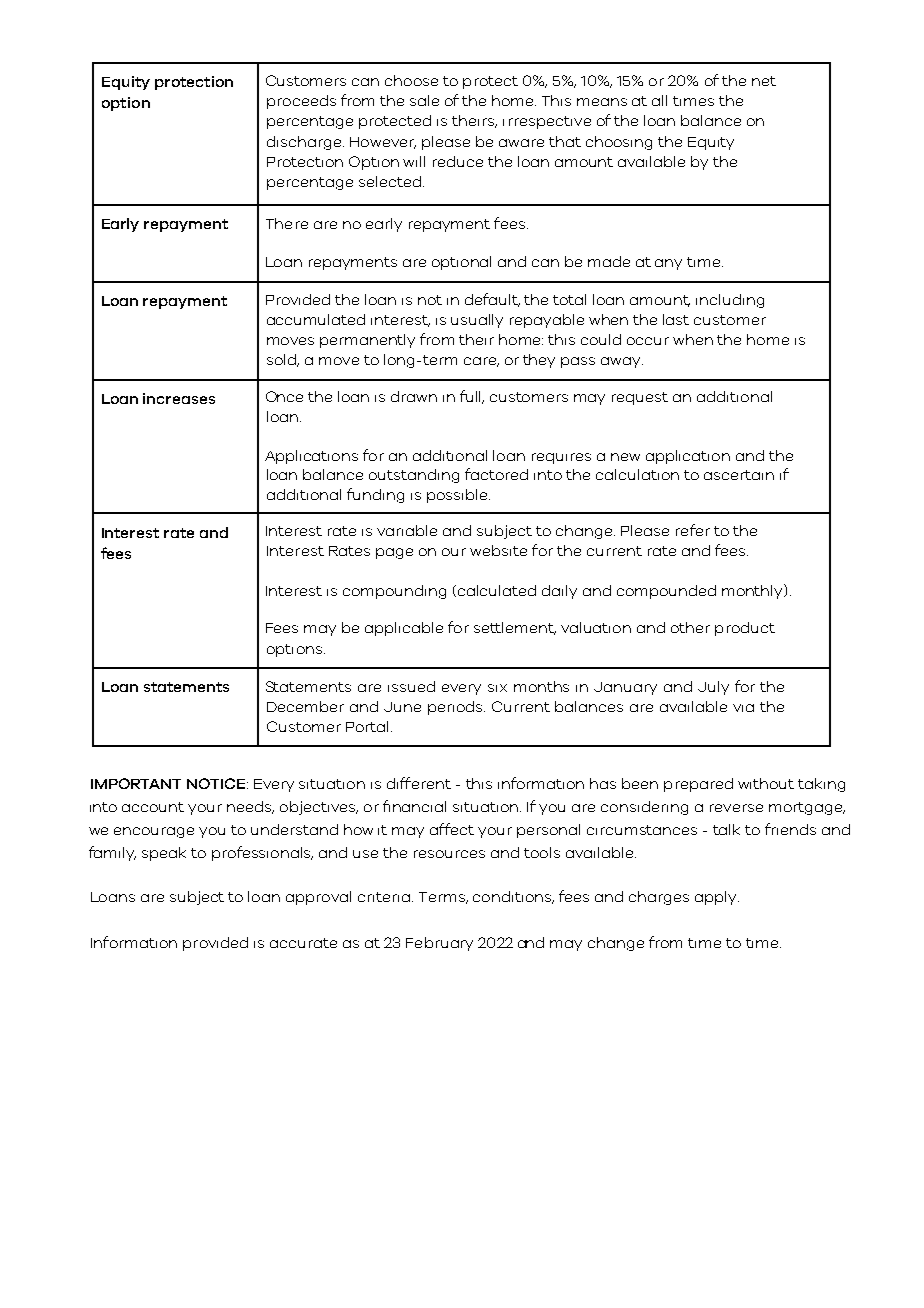 This screenshot has height=1308, width=924. Describe the element at coordinates (305, 706) in the screenshot. I see `December` at that location.
